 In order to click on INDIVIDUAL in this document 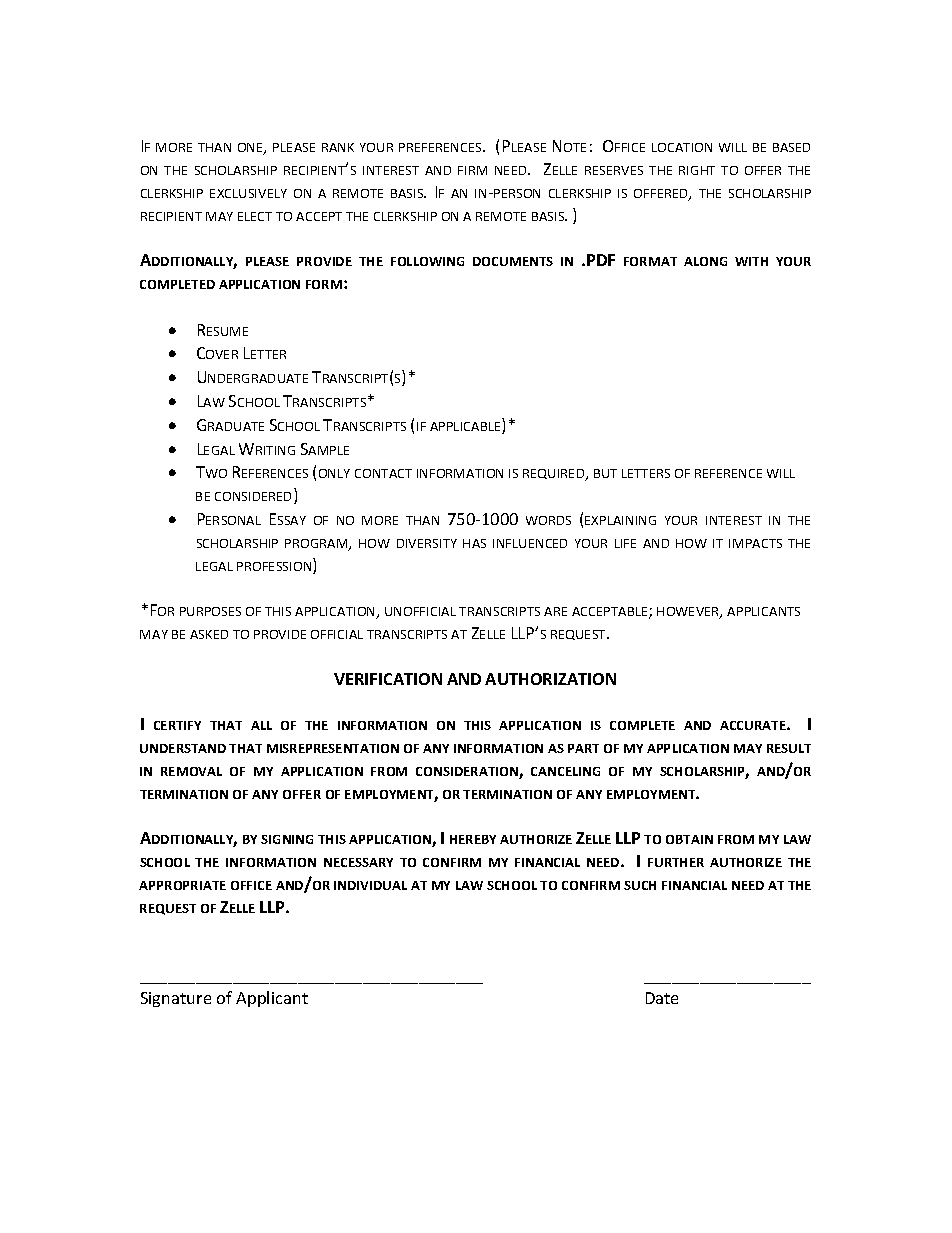, I will do `click(370, 885)`.
